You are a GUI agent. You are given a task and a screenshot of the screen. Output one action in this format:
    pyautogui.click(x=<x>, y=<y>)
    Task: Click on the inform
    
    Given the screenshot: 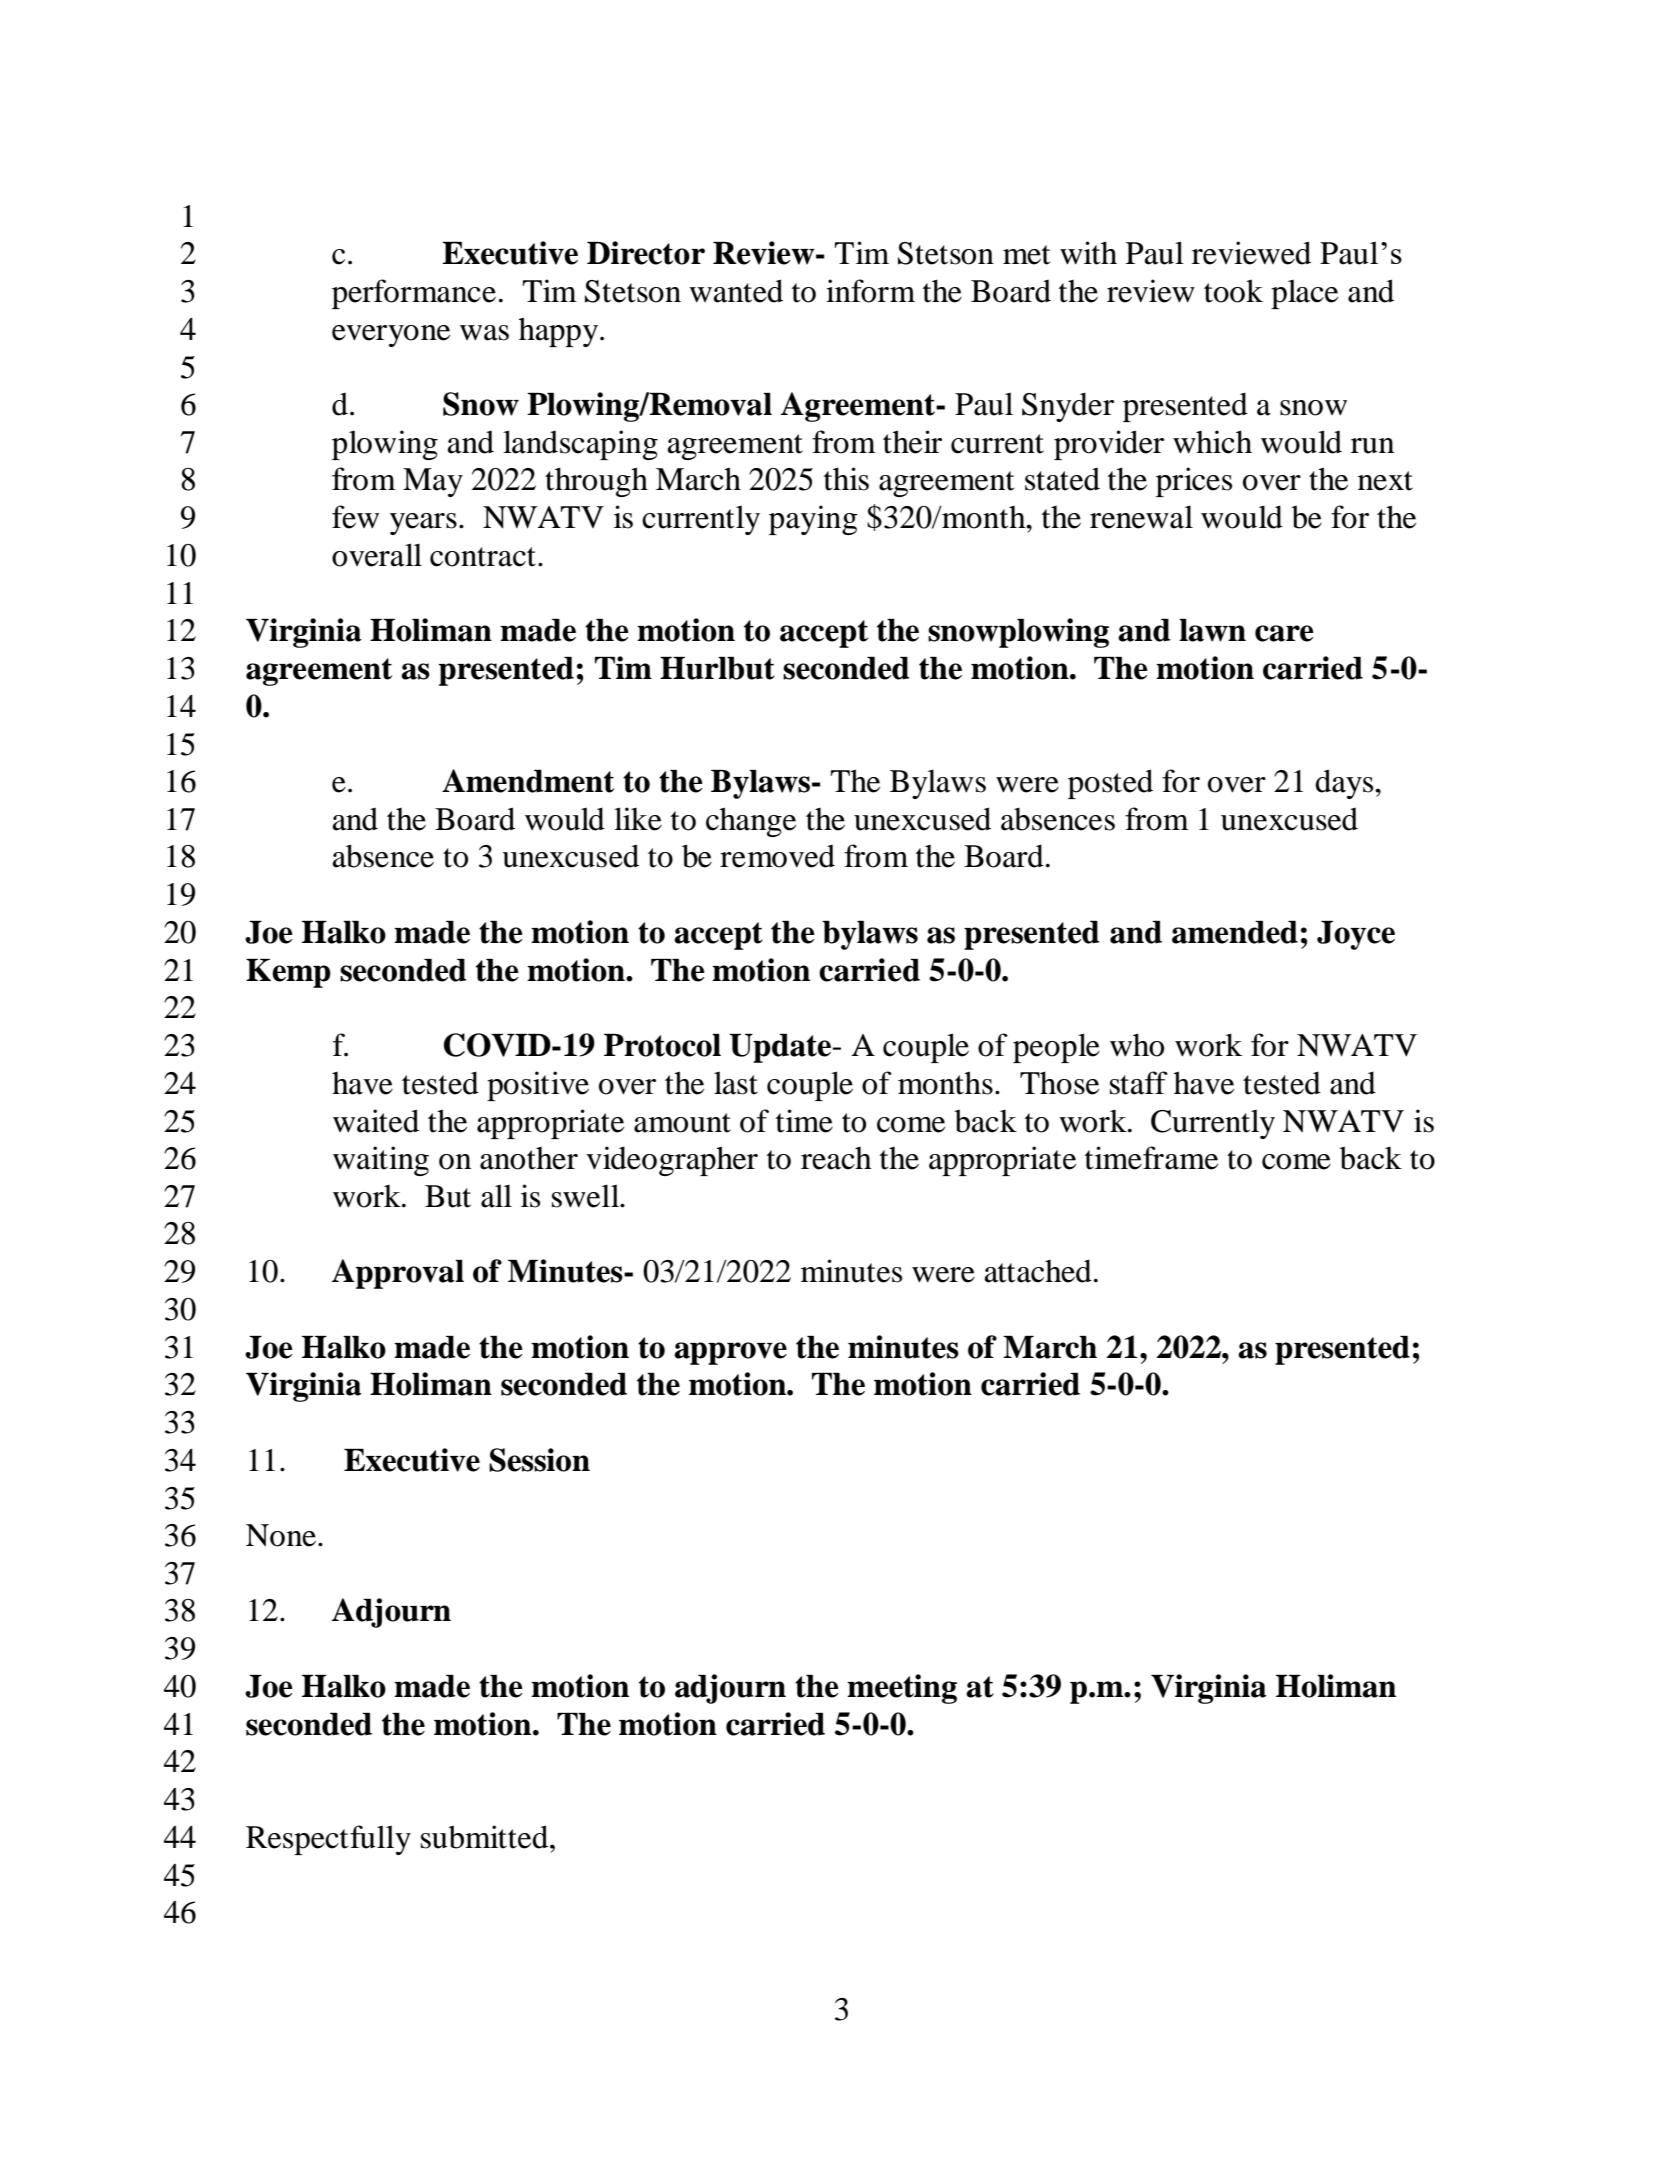 What is the action you would take?
    pyautogui.click(x=870, y=291)
